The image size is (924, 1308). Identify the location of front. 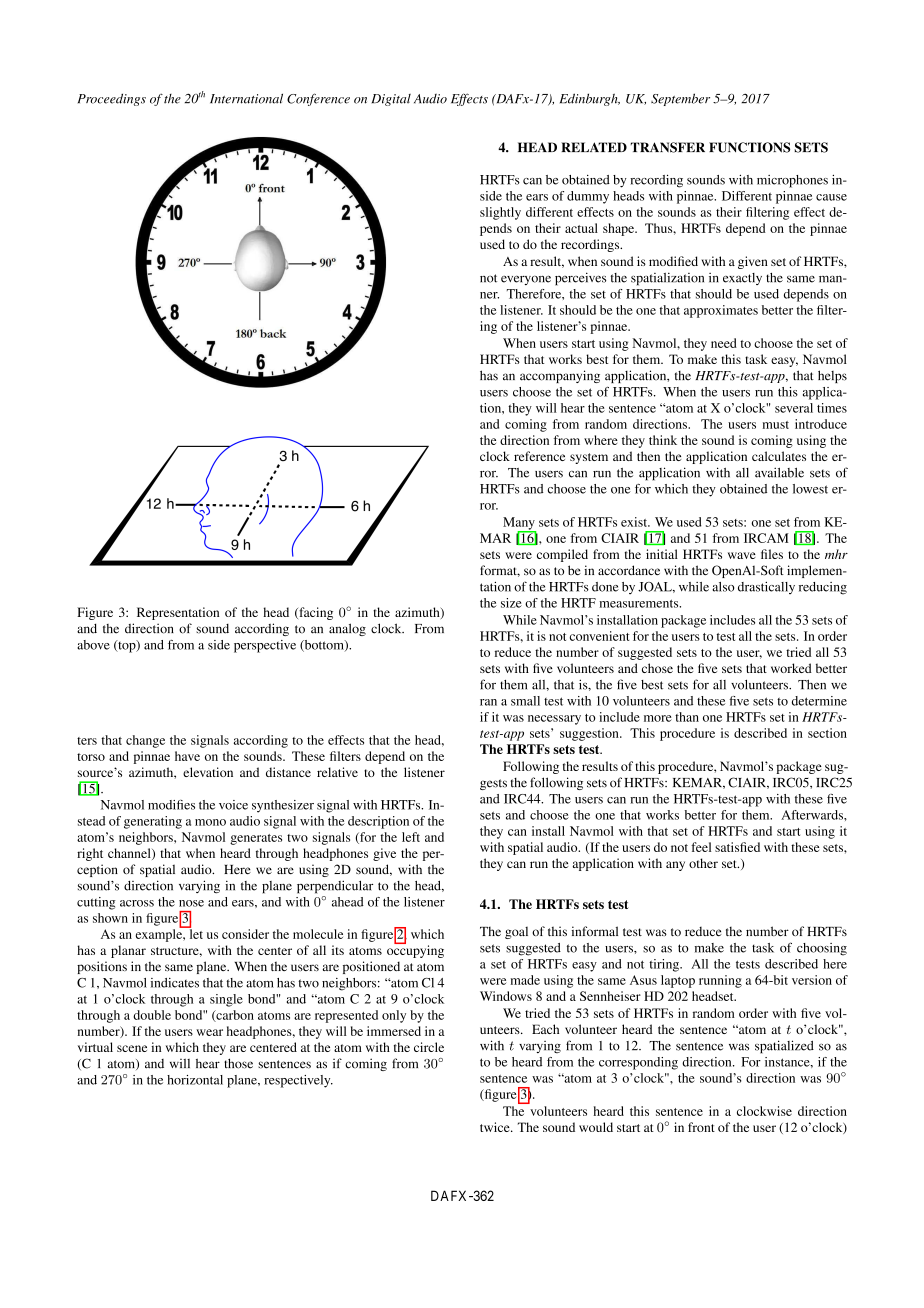
(701, 1127).
